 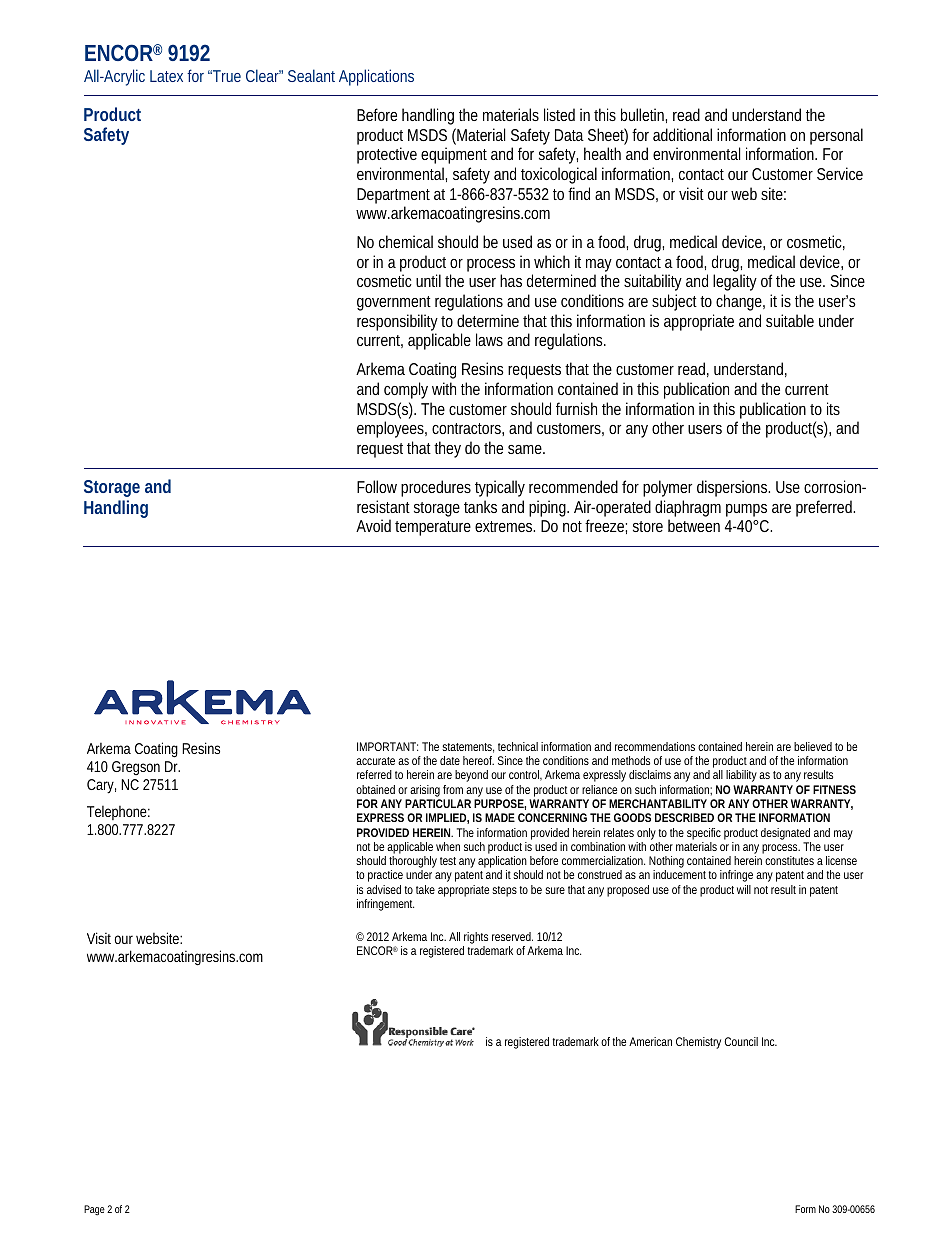 What do you see at coordinates (650, 1041) in the screenshot?
I see `American` at bounding box center [650, 1041].
